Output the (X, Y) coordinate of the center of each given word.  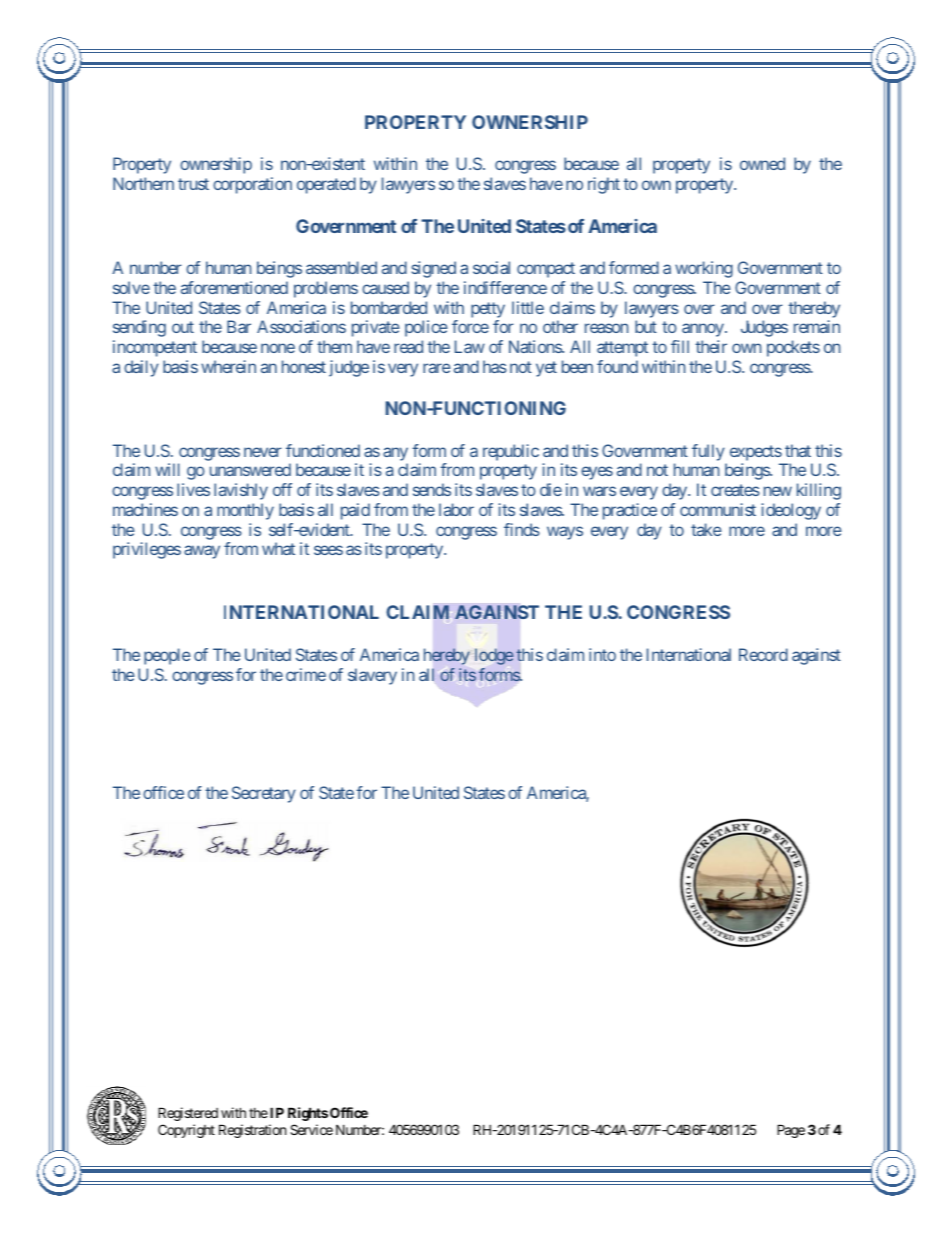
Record (763, 654)
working (704, 269)
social (491, 267)
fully (708, 452)
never (263, 452)
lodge (494, 656)
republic (511, 452)
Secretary (264, 794)
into (602, 654)
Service (311, 1129)
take (706, 529)
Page (791, 1131)
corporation (252, 185)
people (167, 656)
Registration (252, 1131)
